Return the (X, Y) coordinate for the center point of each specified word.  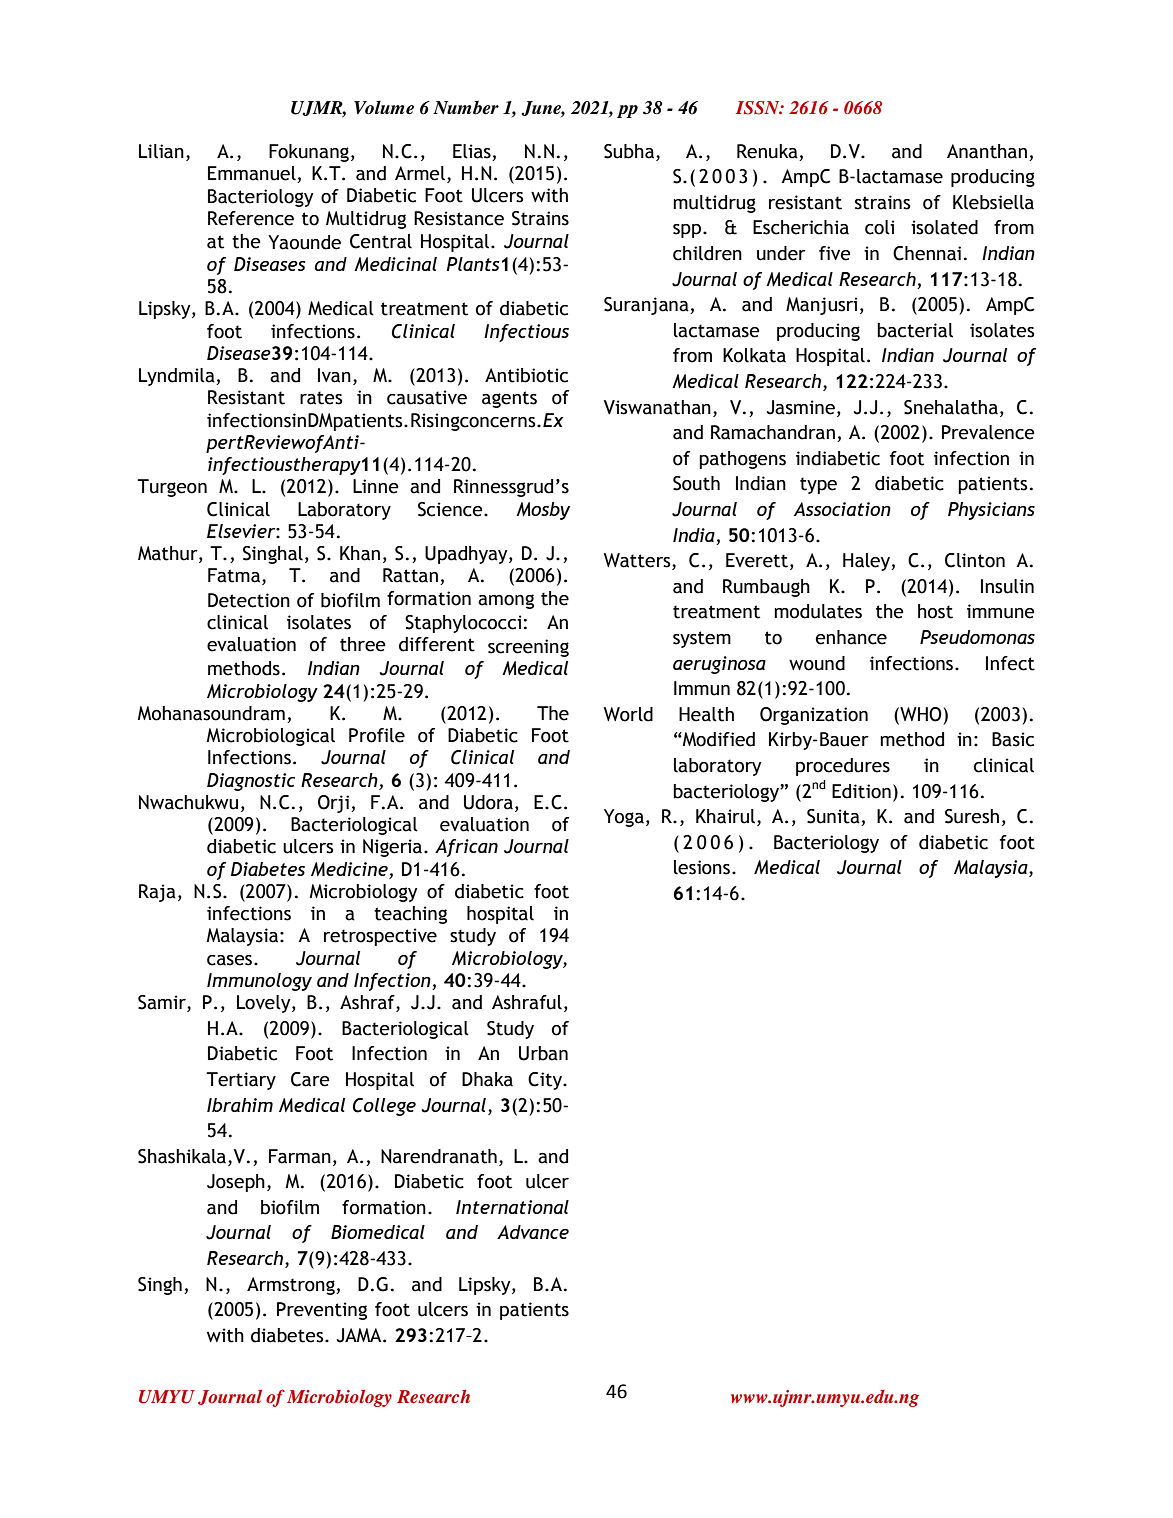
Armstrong (292, 1286)
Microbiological (271, 737)
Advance (533, 1232)
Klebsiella (993, 202)
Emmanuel (253, 174)
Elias (472, 151)
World (628, 714)
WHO (920, 714)
